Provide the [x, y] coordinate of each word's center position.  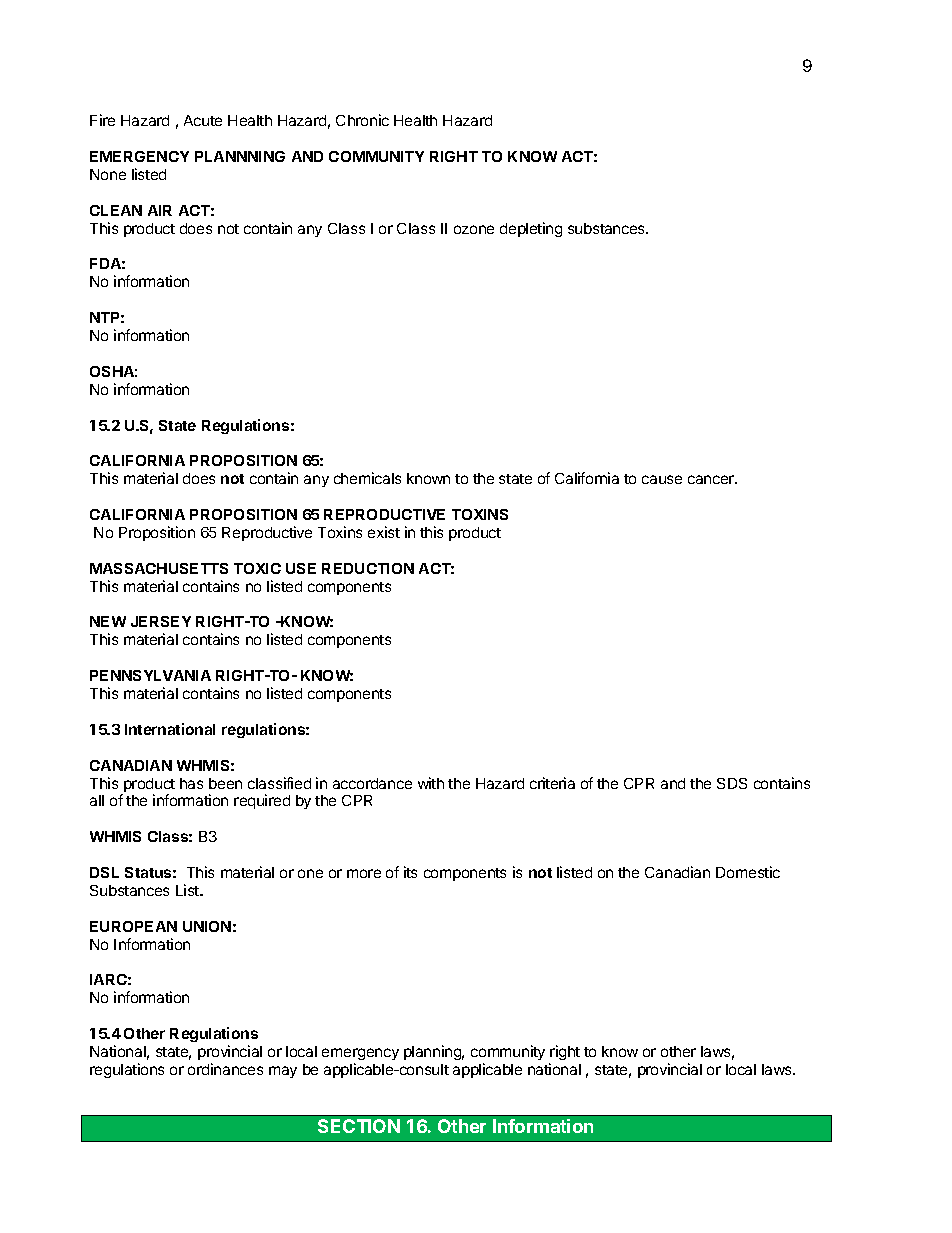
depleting [531, 229]
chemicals [367, 478]
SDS [732, 783]
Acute [203, 120]
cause [662, 479]
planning [434, 1052]
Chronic [362, 120]
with [431, 783]
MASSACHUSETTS [159, 568]
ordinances [225, 1069]
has [191, 783]
